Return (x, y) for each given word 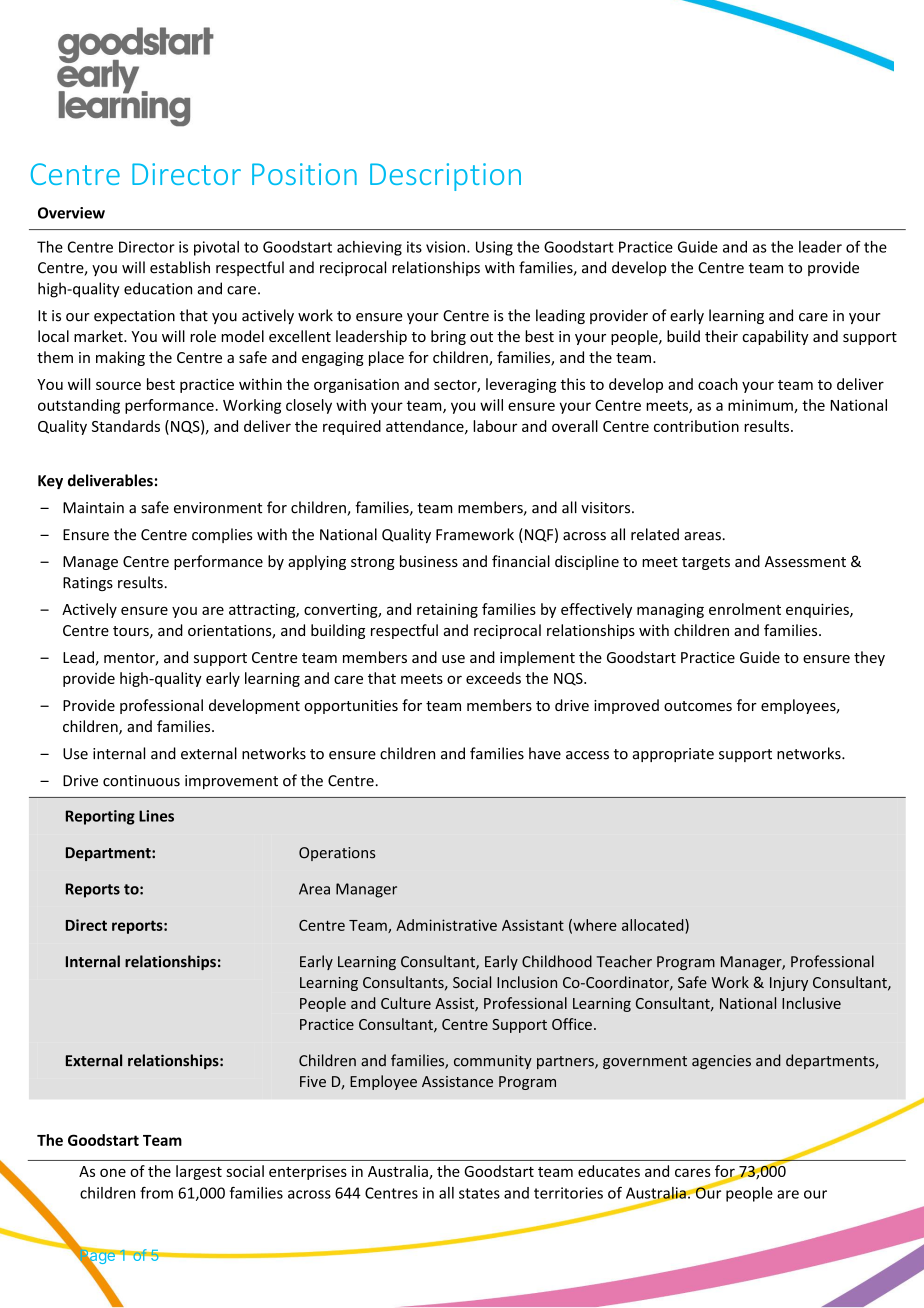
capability (775, 337)
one (113, 1172)
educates (609, 1171)
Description (445, 177)
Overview (71, 213)
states (479, 1193)
